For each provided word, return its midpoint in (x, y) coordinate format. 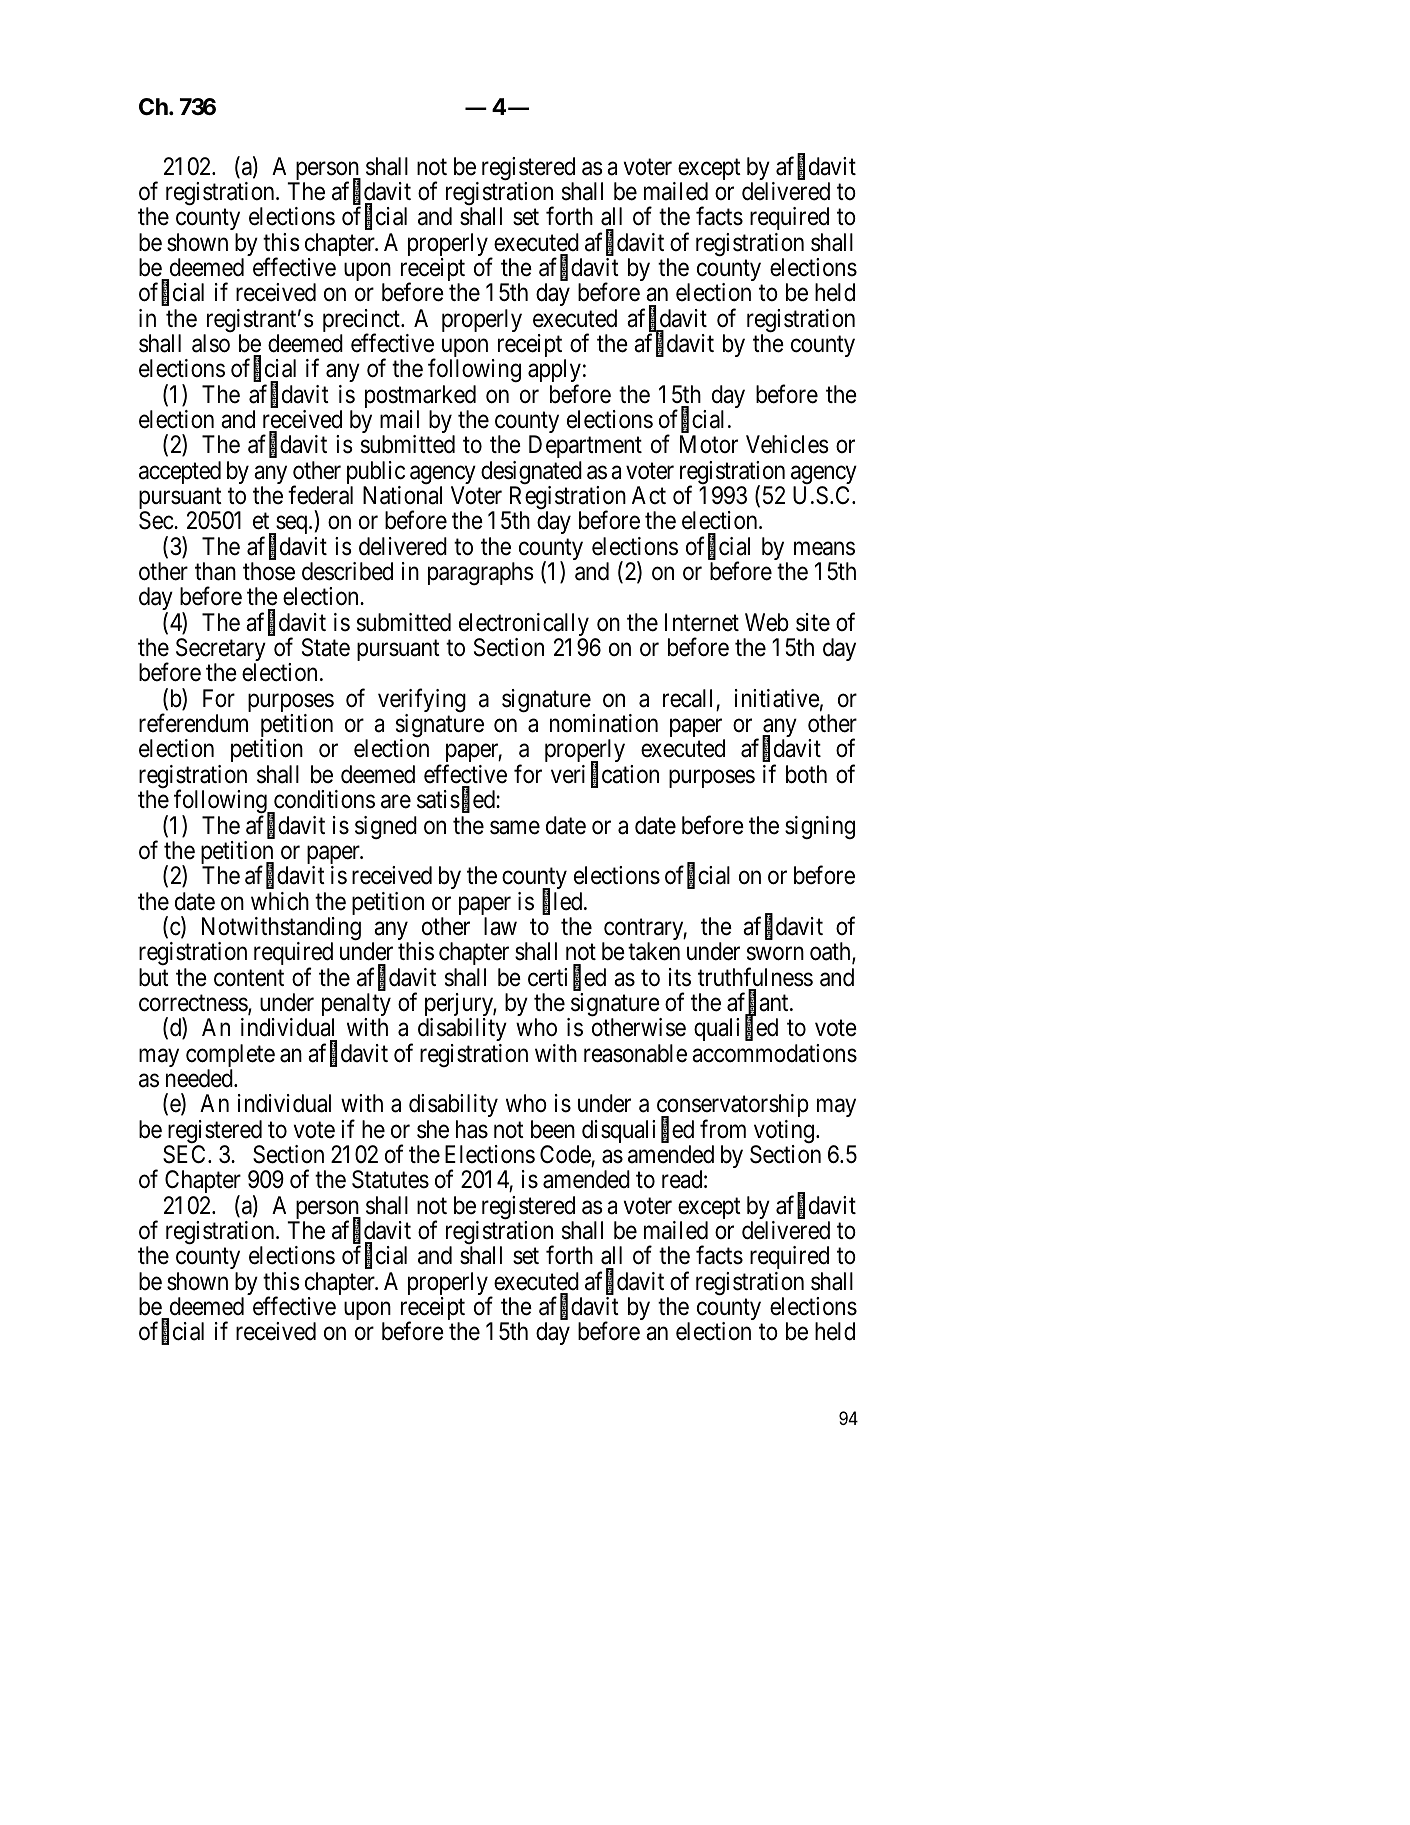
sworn (775, 954)
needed (200, 1078)
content (249, 978)
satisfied (457, 800)
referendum (193, 723)
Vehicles (787, 444)
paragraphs (481, 573)
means (824, 549)
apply (554, 372)
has (472, 1129)
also (211, 343)
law (500, 926)
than (215, 571)
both (806, 774)
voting (785, 1133)
